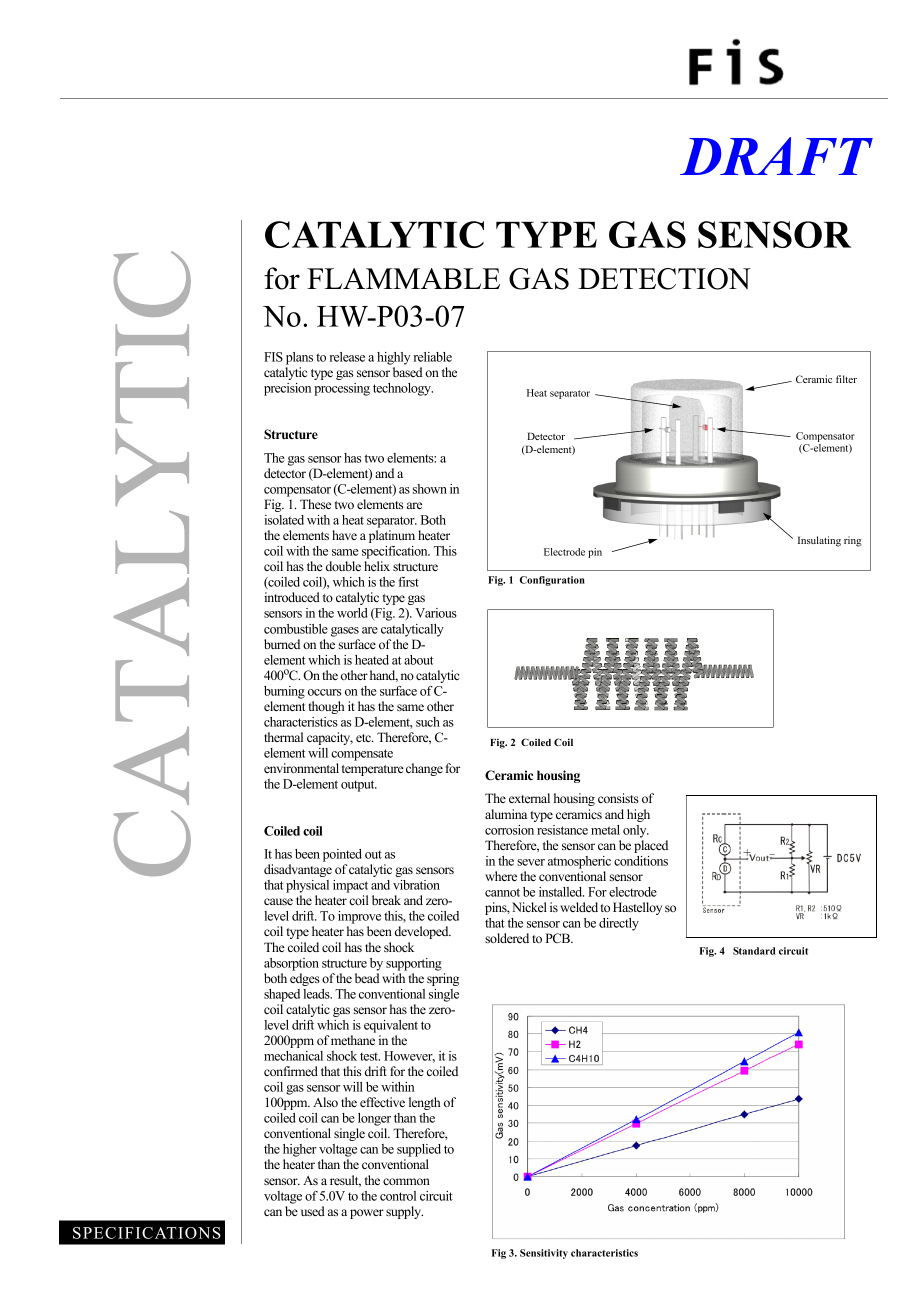  What do you see at coordinates (552, 581) in the document?
I see `Configuration` at bounding box center [552, 581].
